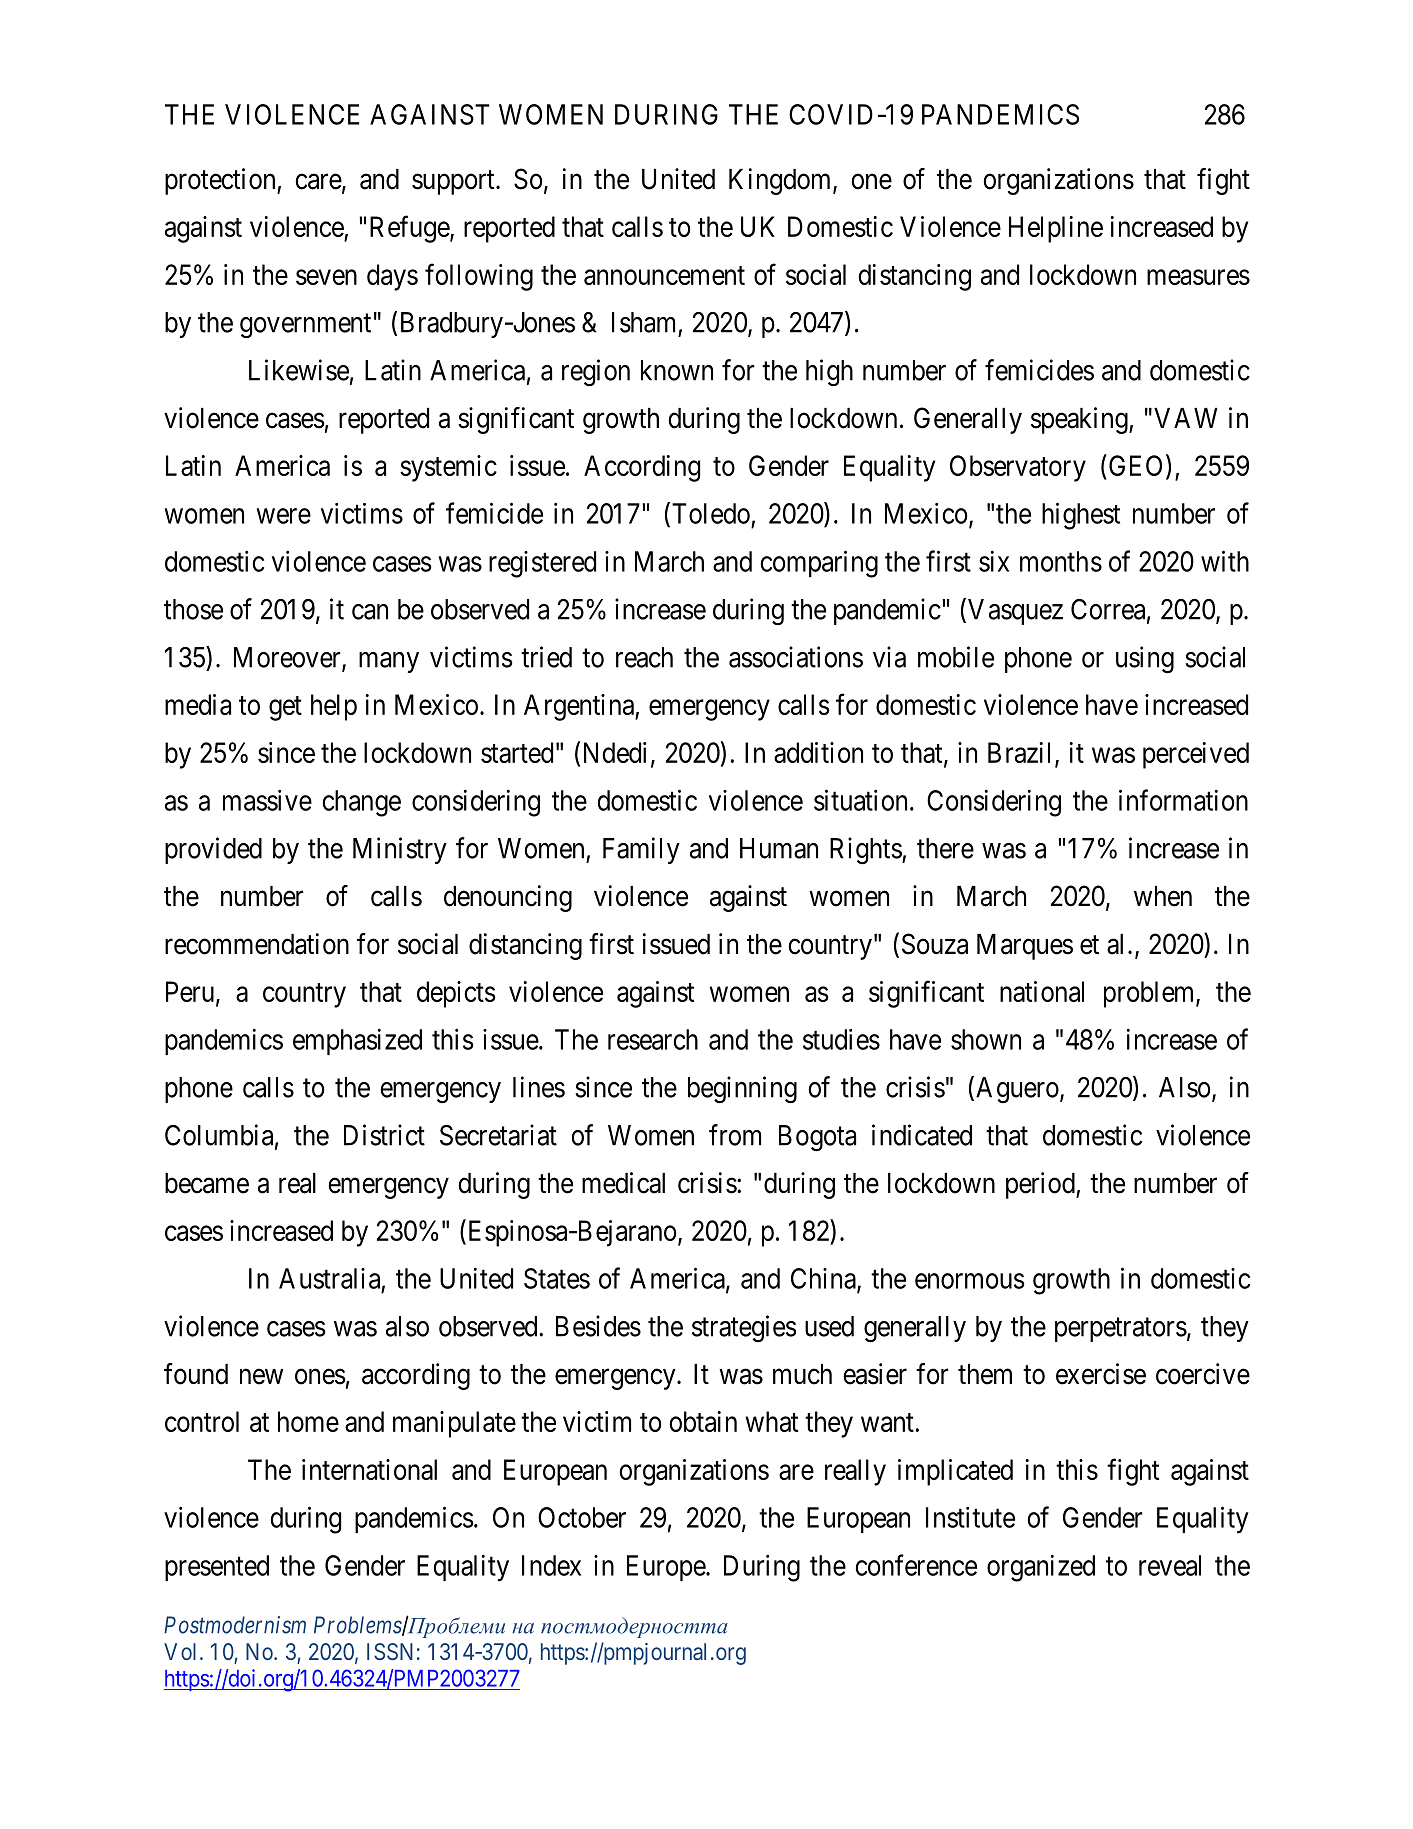  Describe the element at coordinates (1080, 420) in the image. I see `speaking` at that location.
